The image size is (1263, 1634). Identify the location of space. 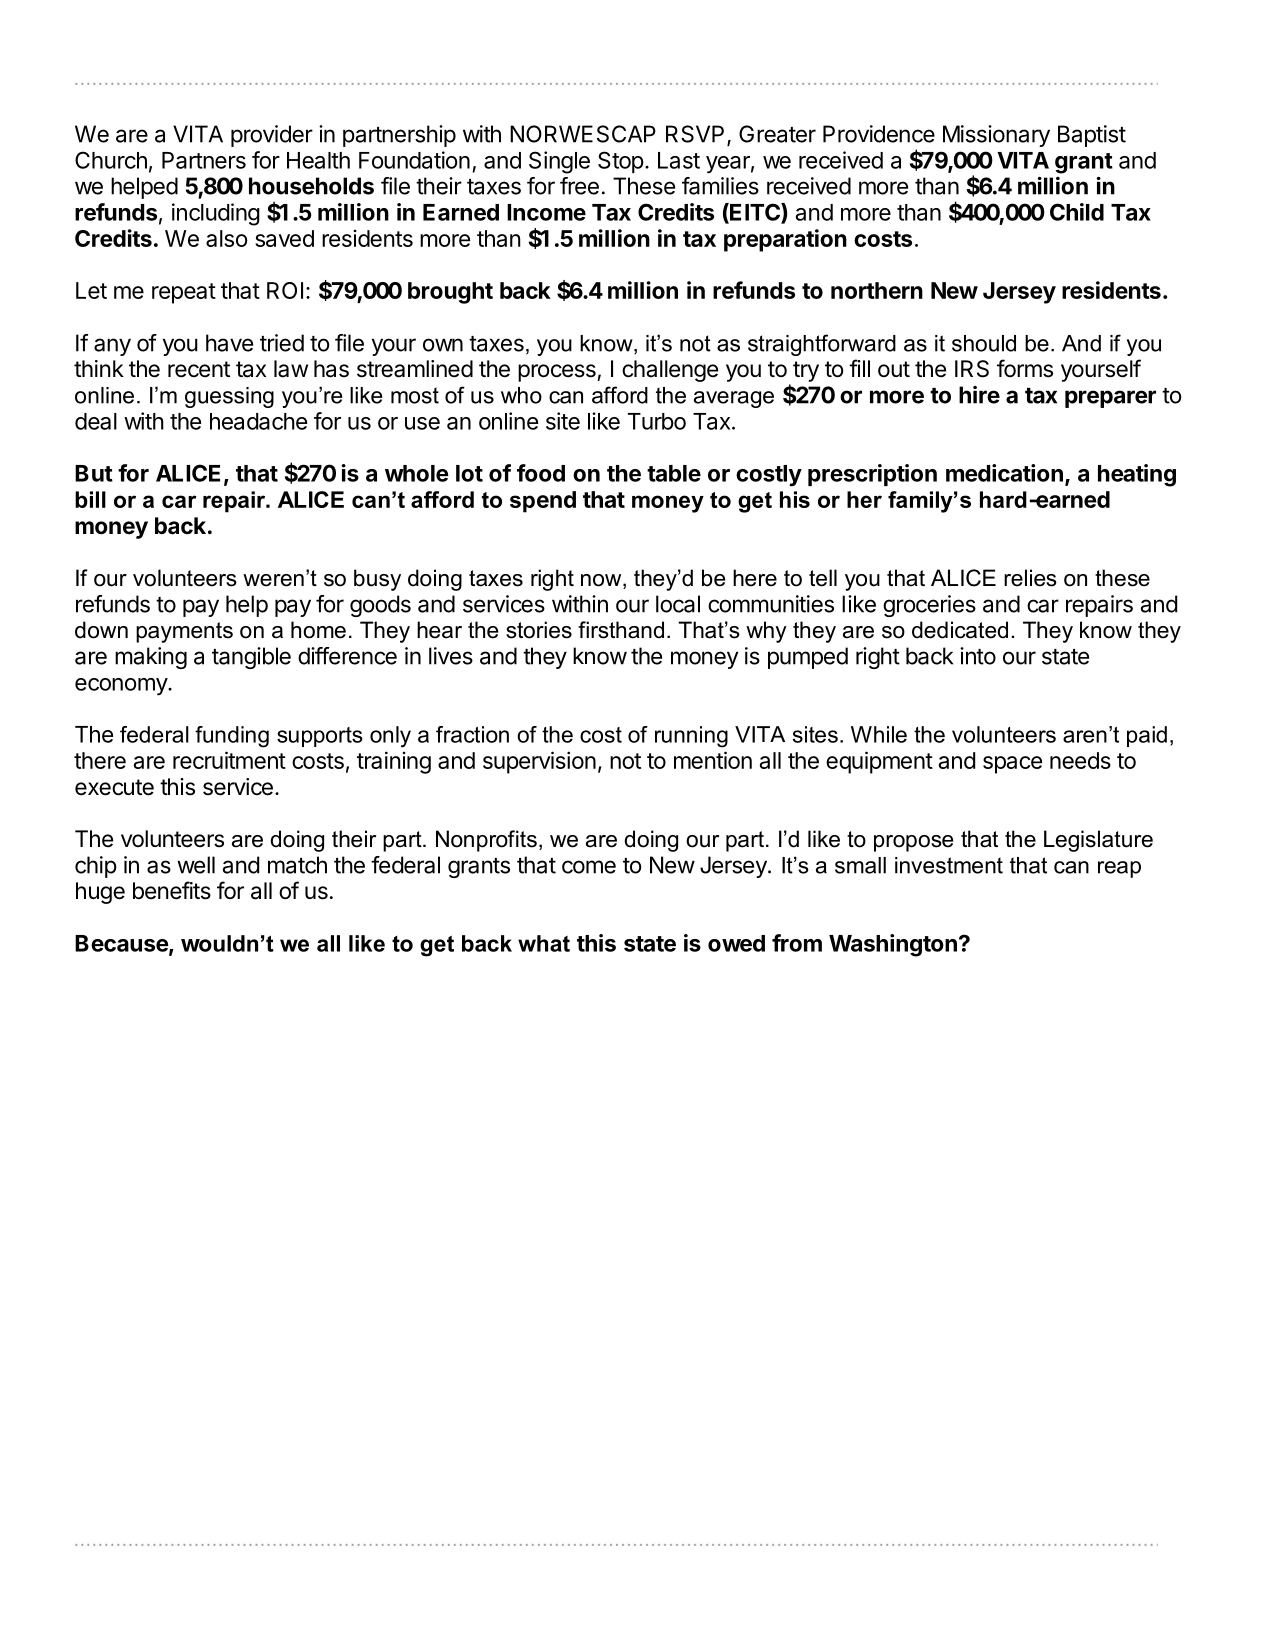
(1012, 765).
